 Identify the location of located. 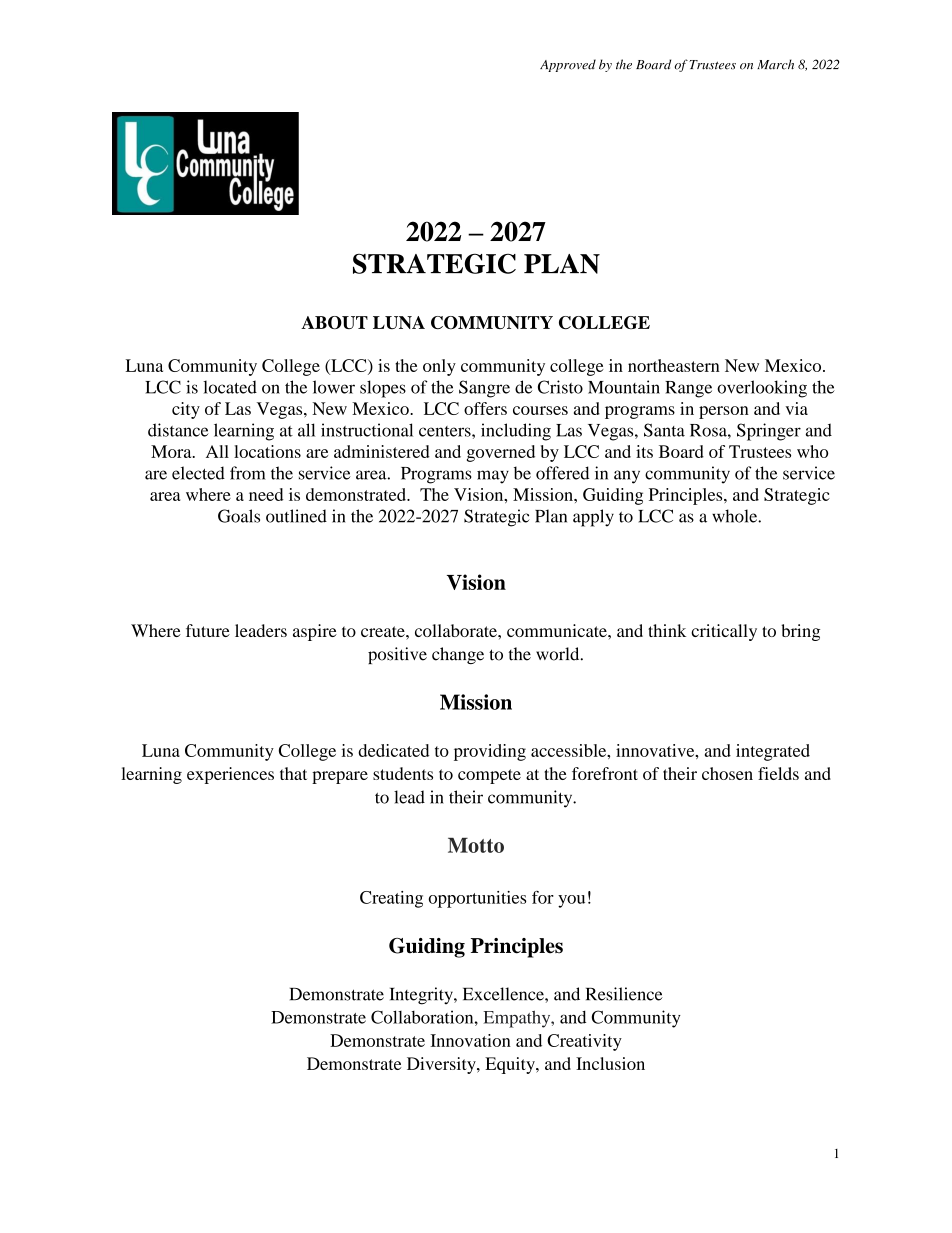
(230, 387).
